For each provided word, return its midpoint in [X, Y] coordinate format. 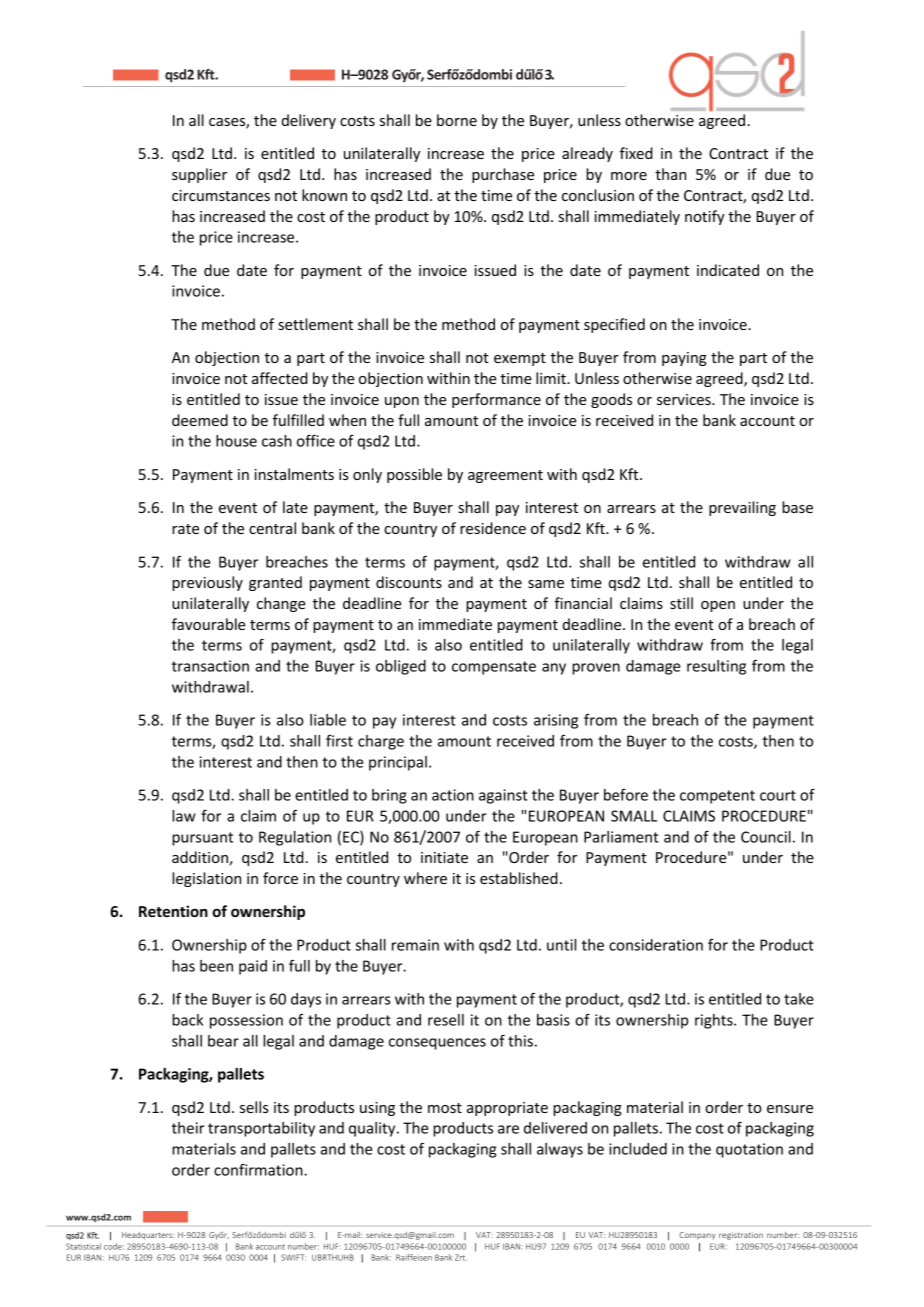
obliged [401, 667]
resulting [716, 667]
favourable [208, 624]
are [508, 1129]
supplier [199, 175]
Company [697, 1236]
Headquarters [148, 1236]
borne [457, 120]
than [670, 174]
